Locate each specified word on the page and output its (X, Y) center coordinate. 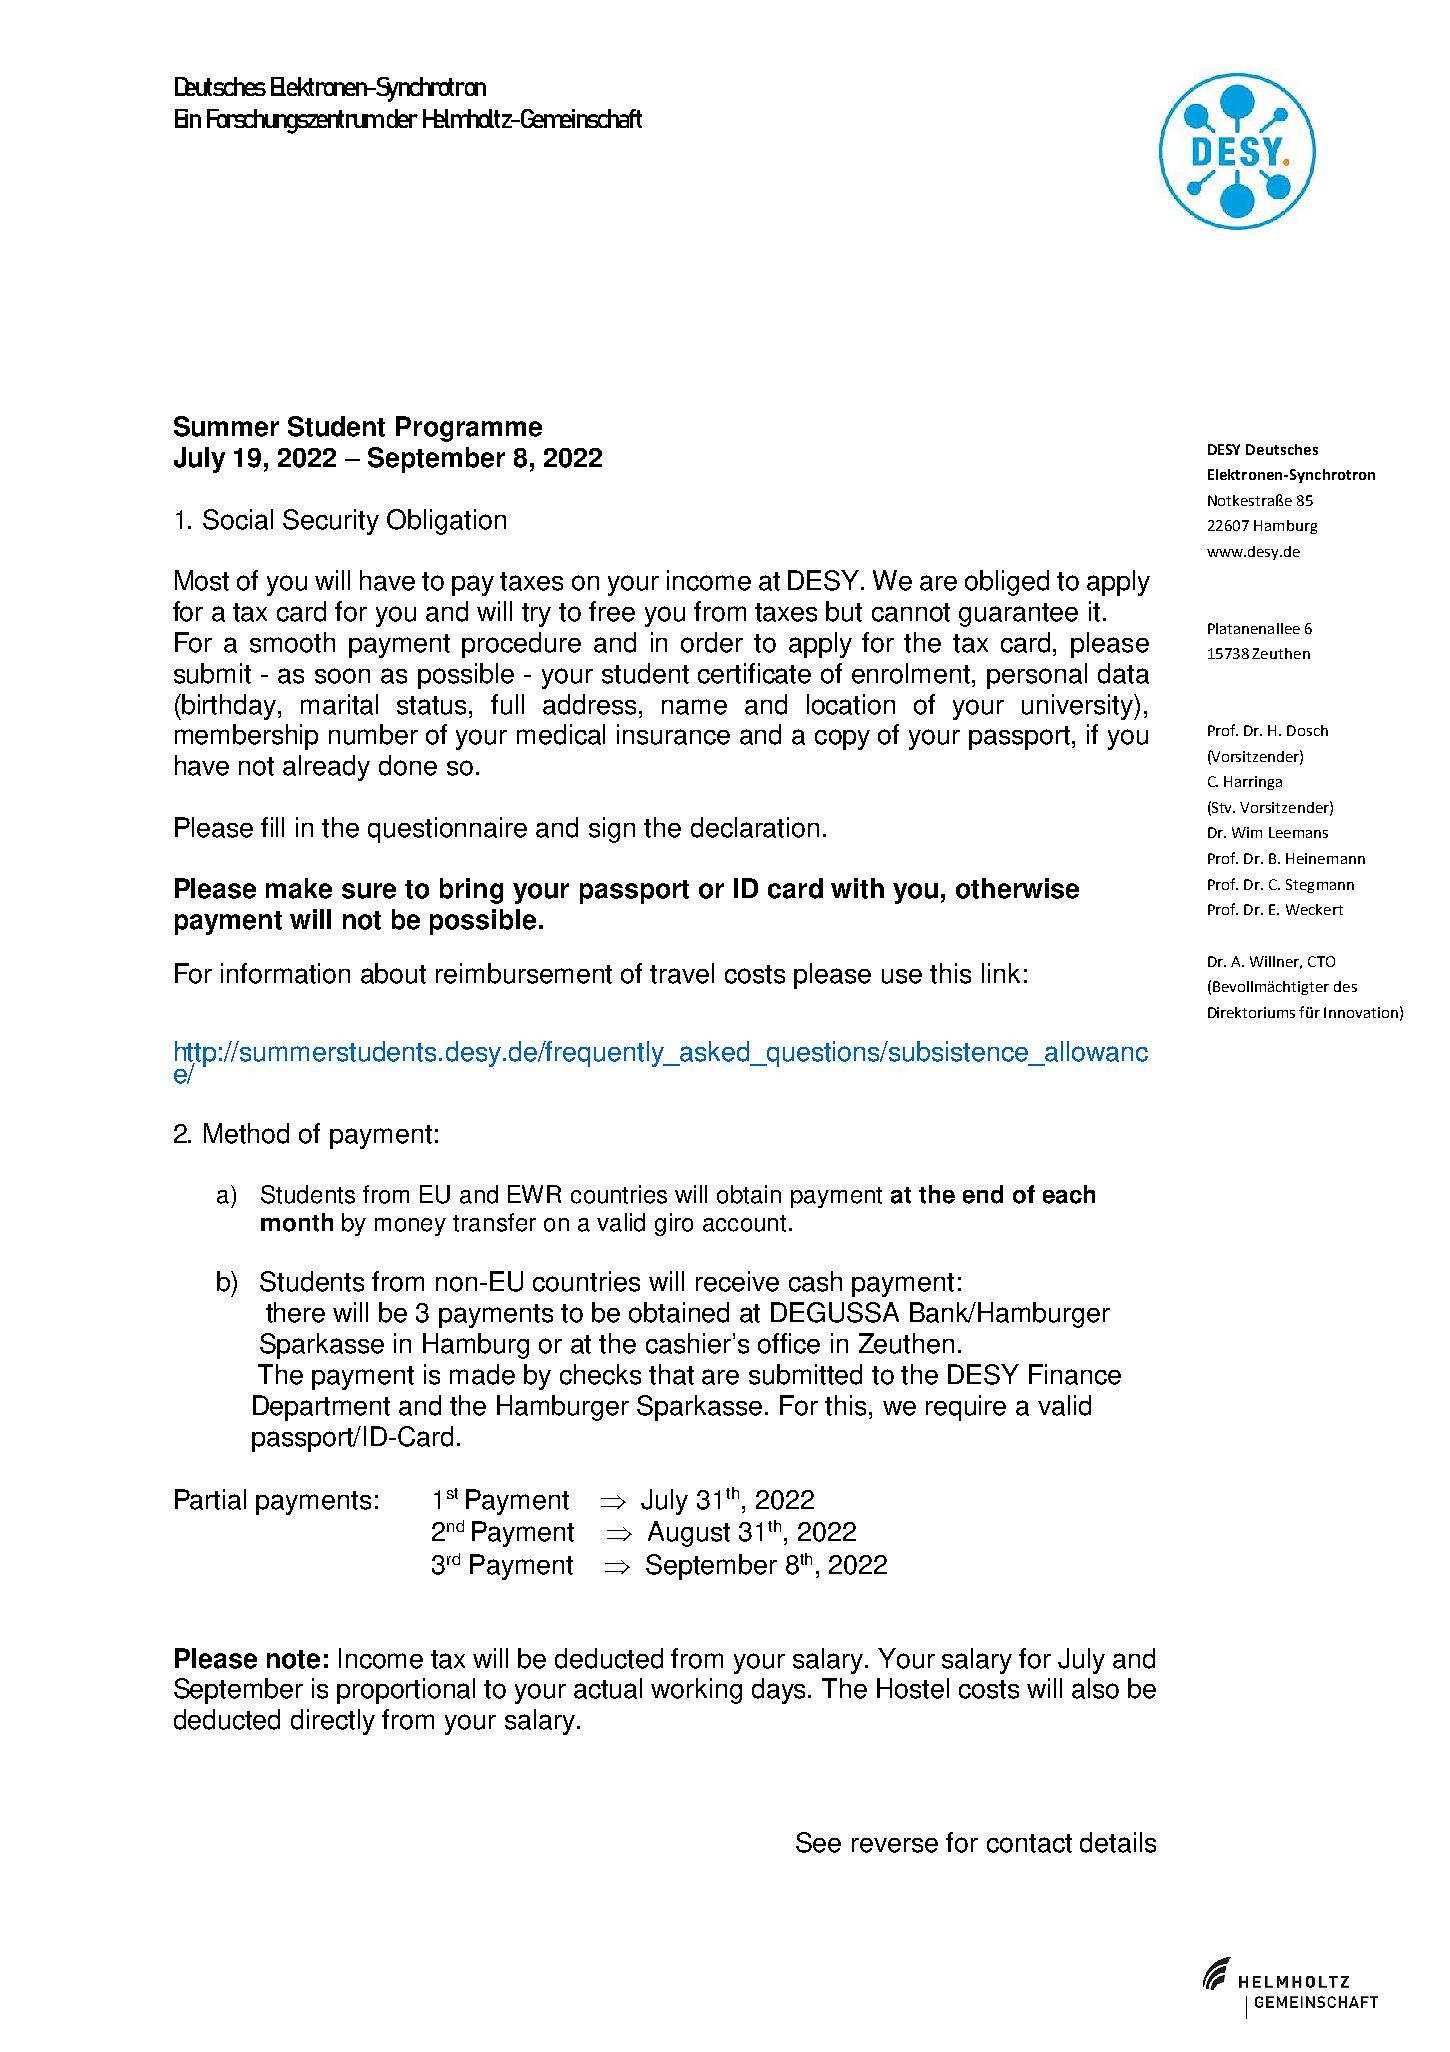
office (789, 1343)
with (857, 888)
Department (321, 1408)
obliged (1007, 583)
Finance (1075, 1374)
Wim (1247, 832)
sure (369, 891)
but (844, 611)
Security (331, 522)
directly (333, 1722)
